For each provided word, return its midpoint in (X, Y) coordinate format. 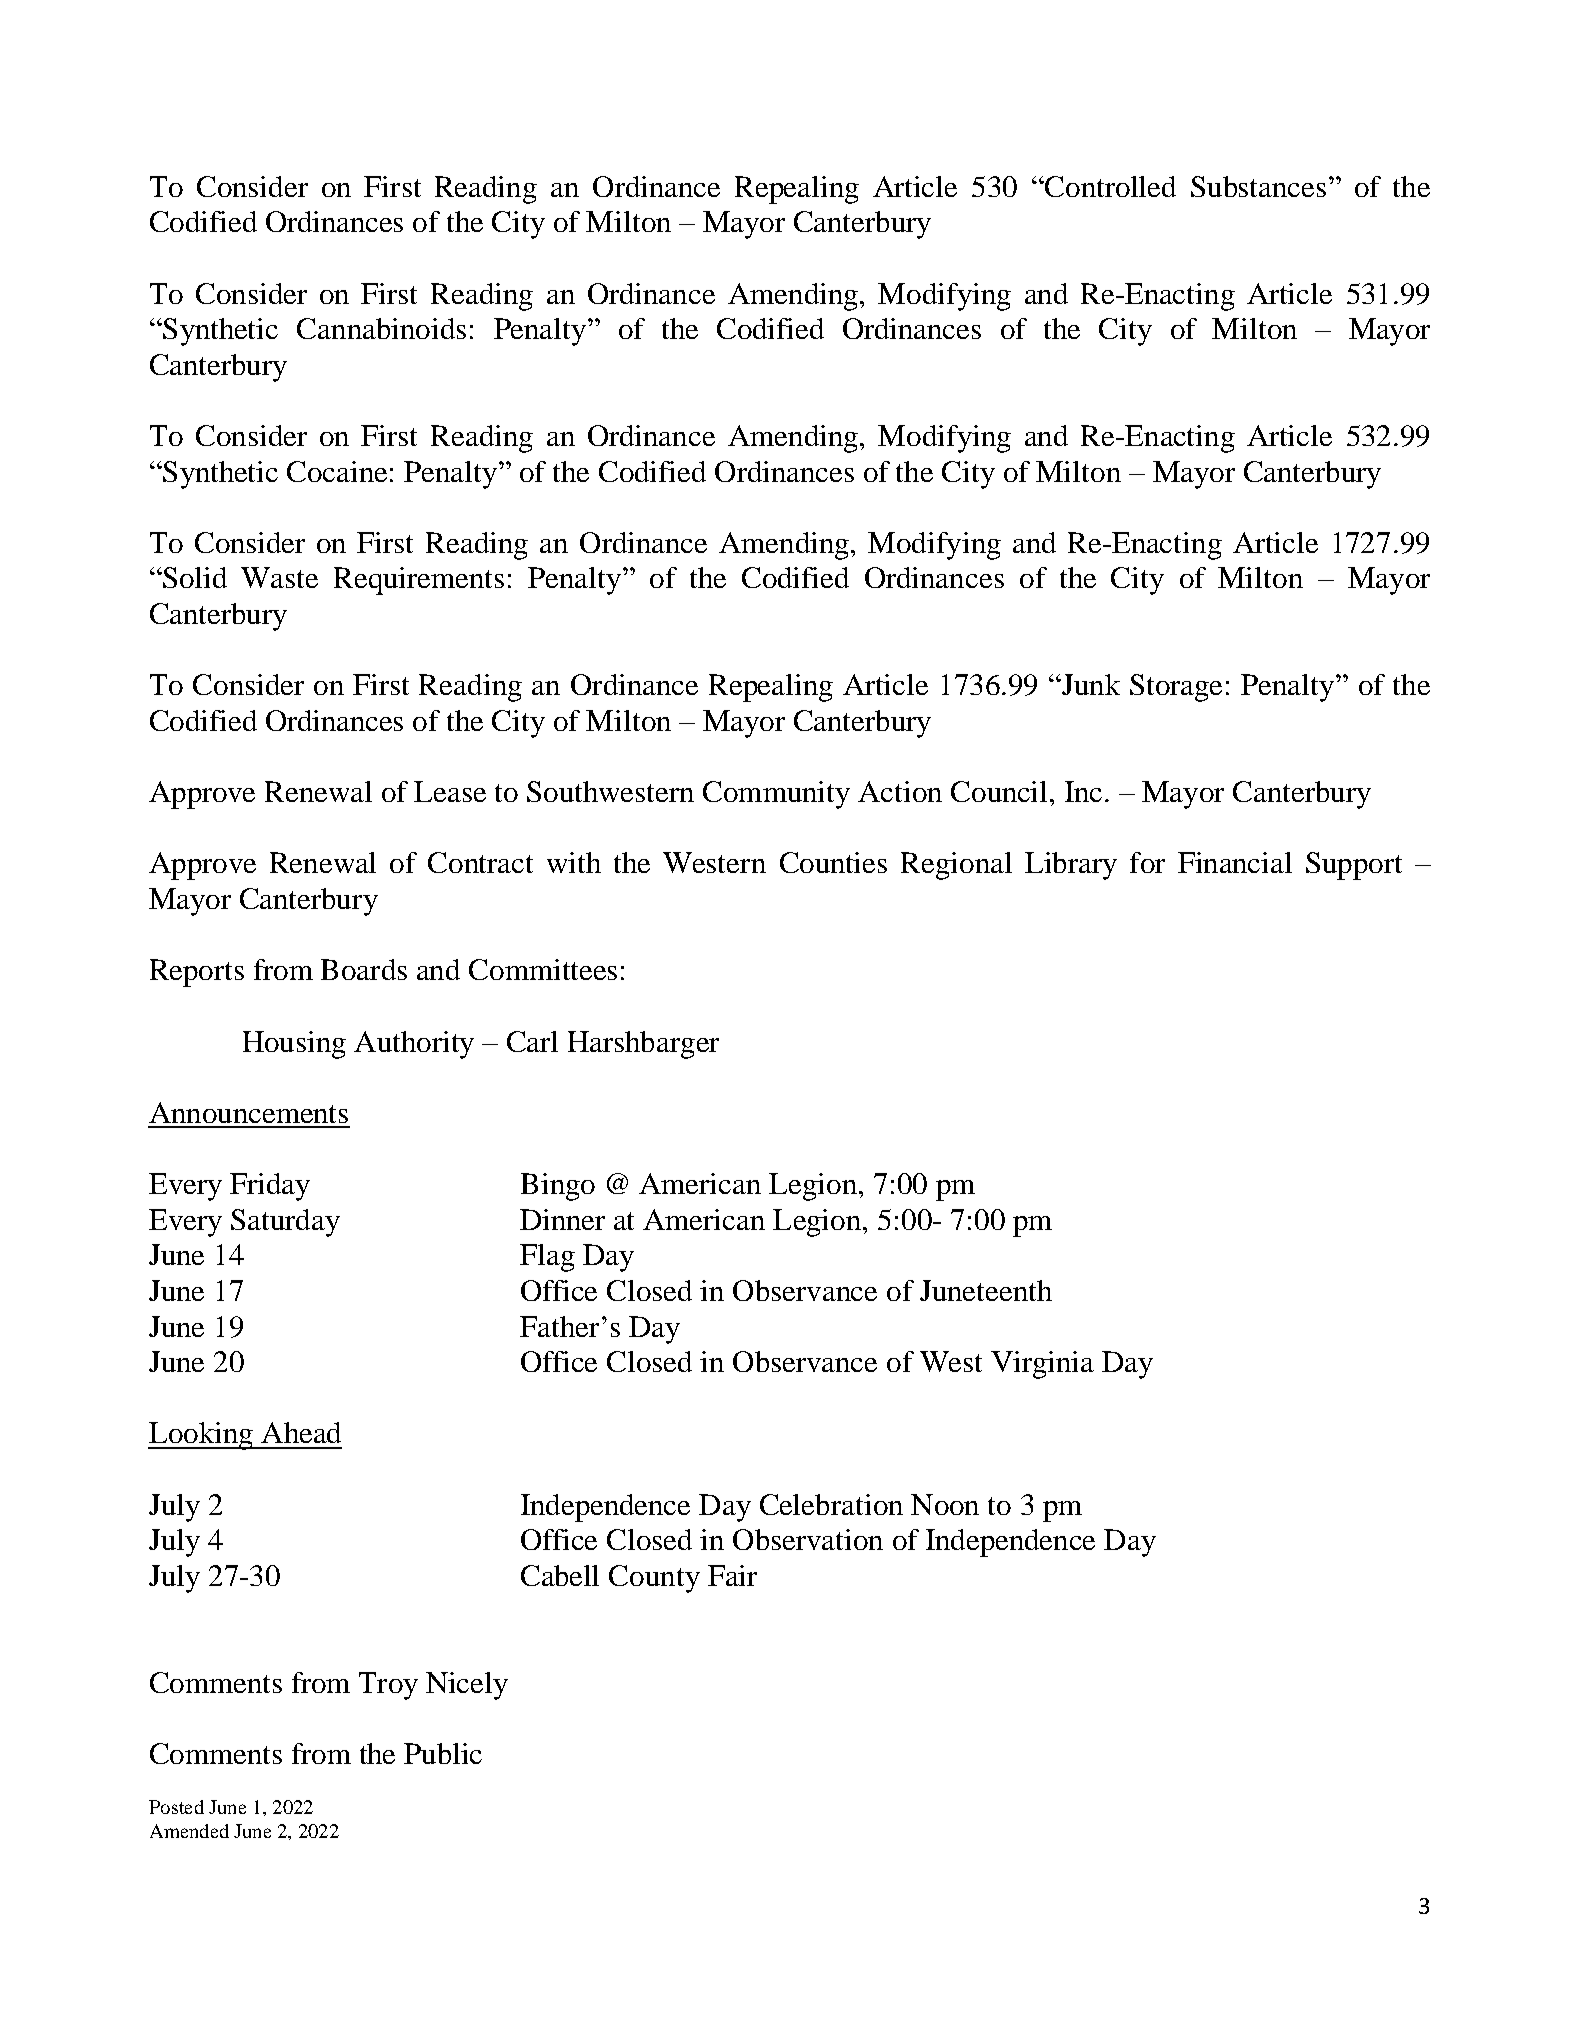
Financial (1235, 862)
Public (443, 1753)
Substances (1258, 186)
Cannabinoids (381, 328)
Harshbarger (643, 1045)
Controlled (1109, 186)
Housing (294, 1045)
